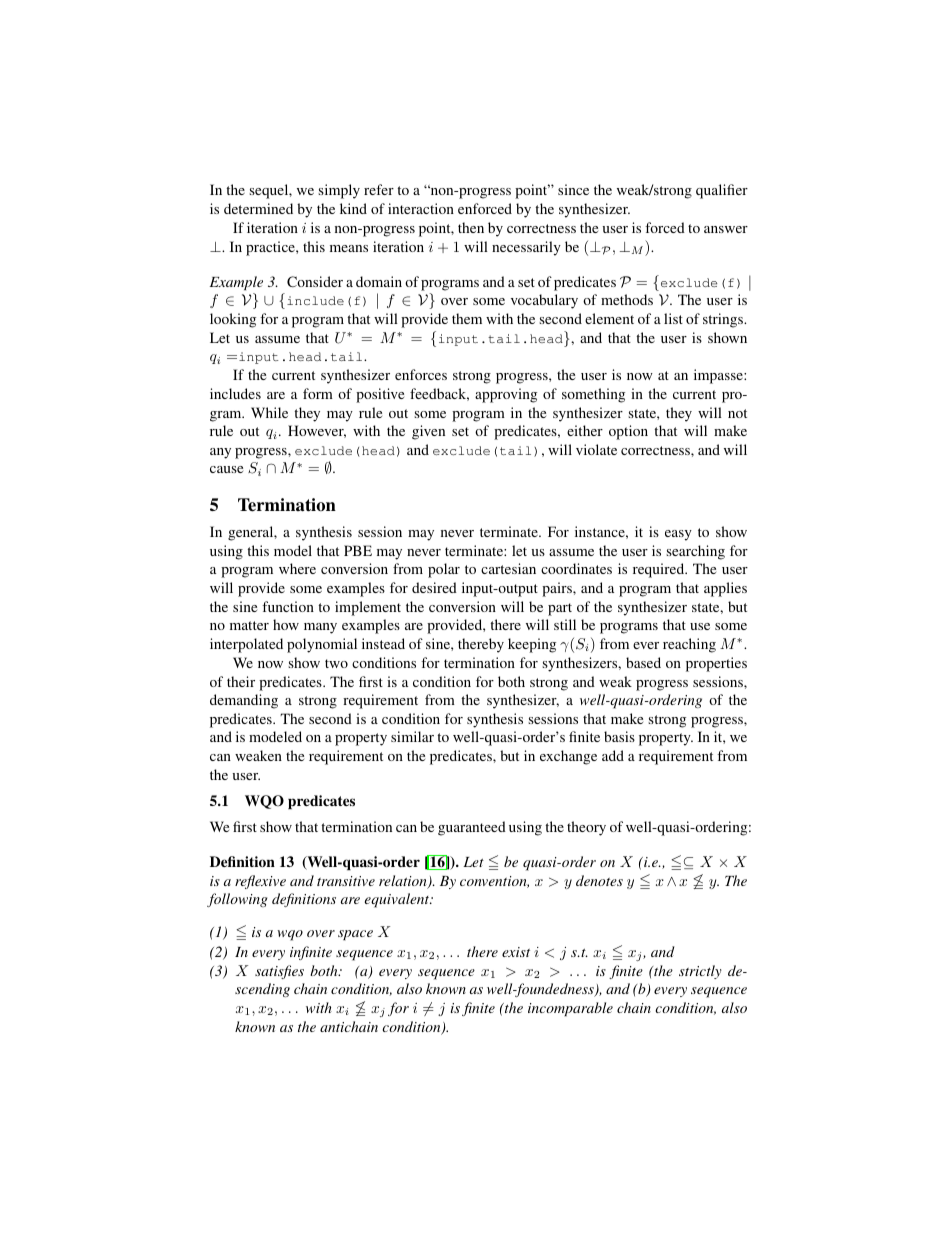  Describe the element at coordinates (226, 469) in the screenshot. I see `cause` at that location.
